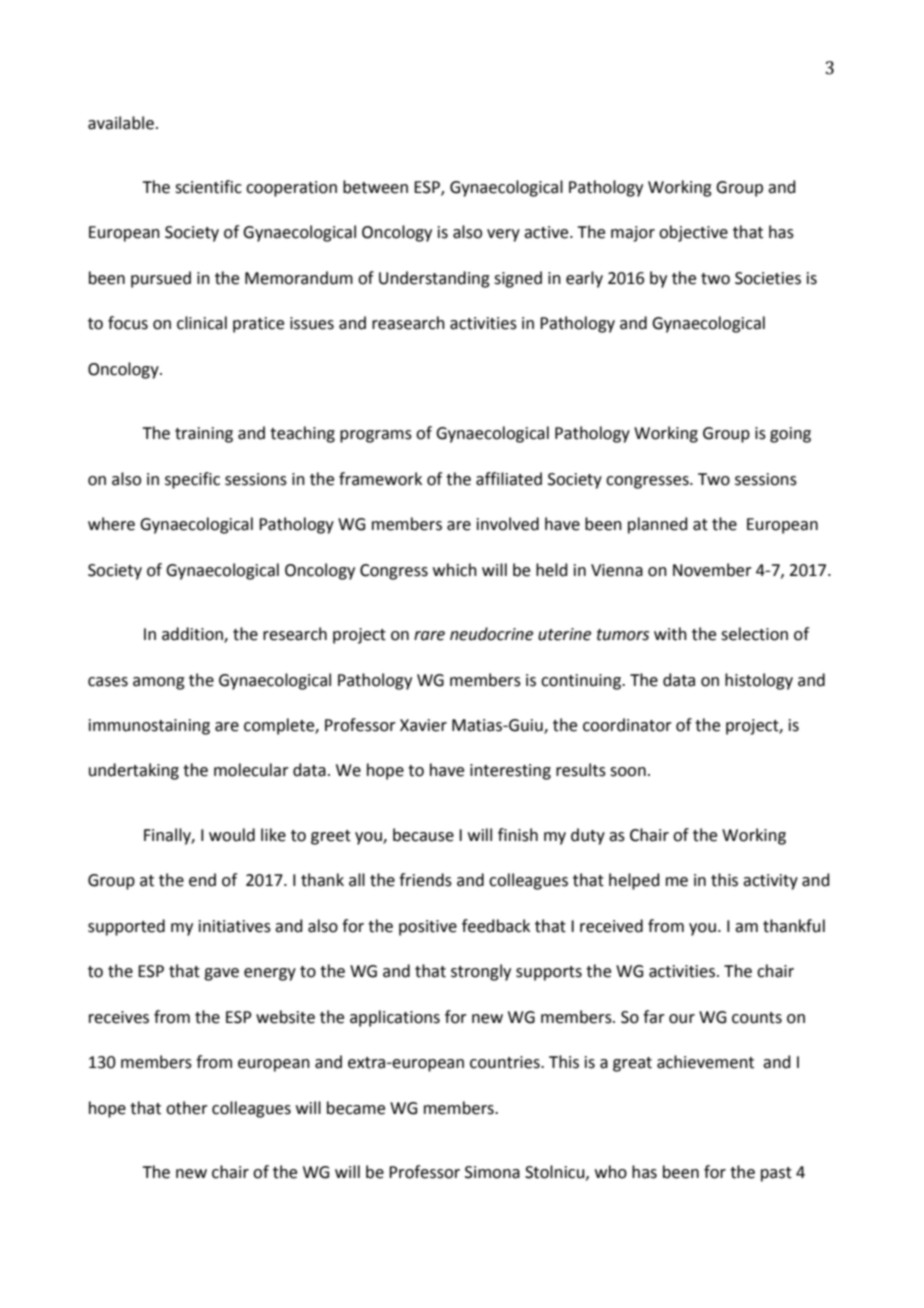  Describe the element at coordinates (221, 974) in the image. I see `gave` at that location.
